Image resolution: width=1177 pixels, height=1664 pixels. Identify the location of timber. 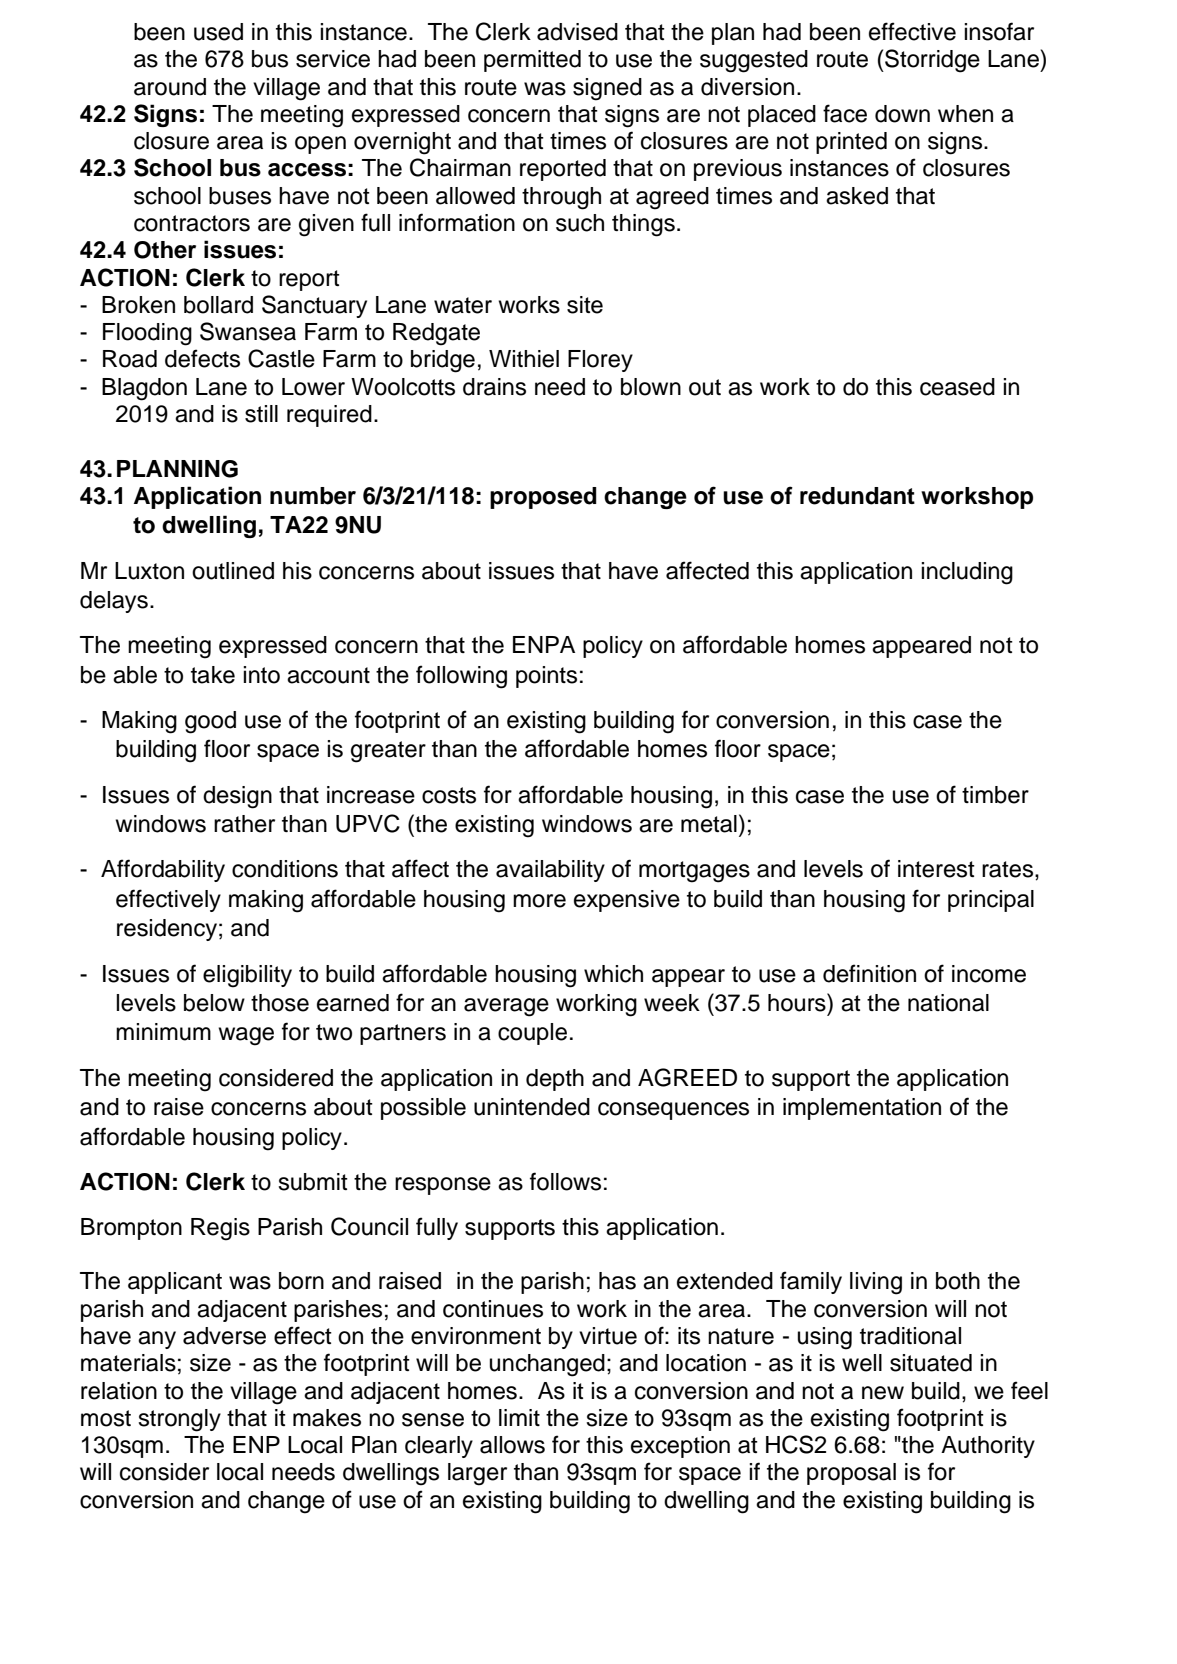
(995, 795).
